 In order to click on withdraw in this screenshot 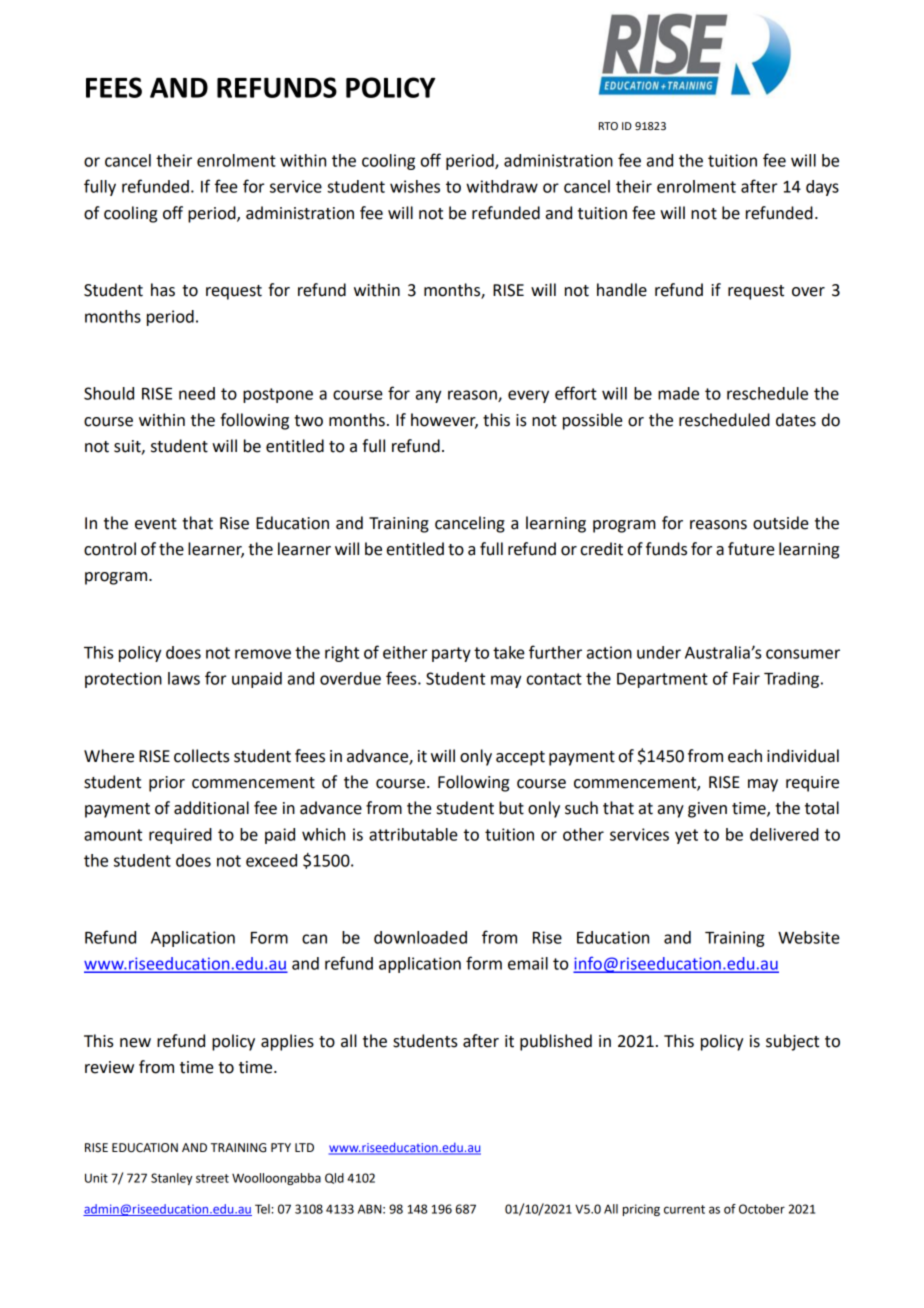, I will do `click(502, 186)`.
